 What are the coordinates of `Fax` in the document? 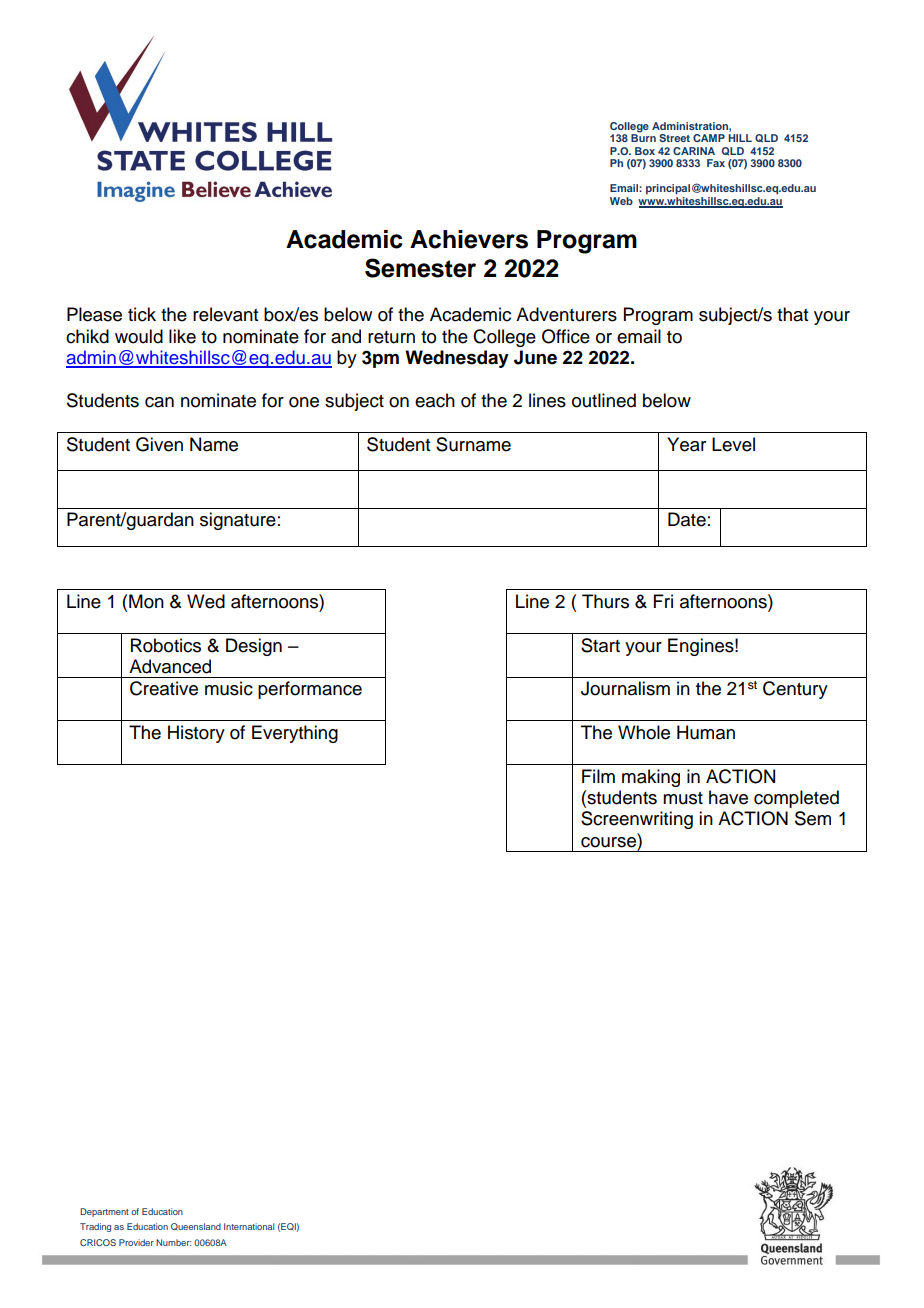 It's located at (716, 163).
